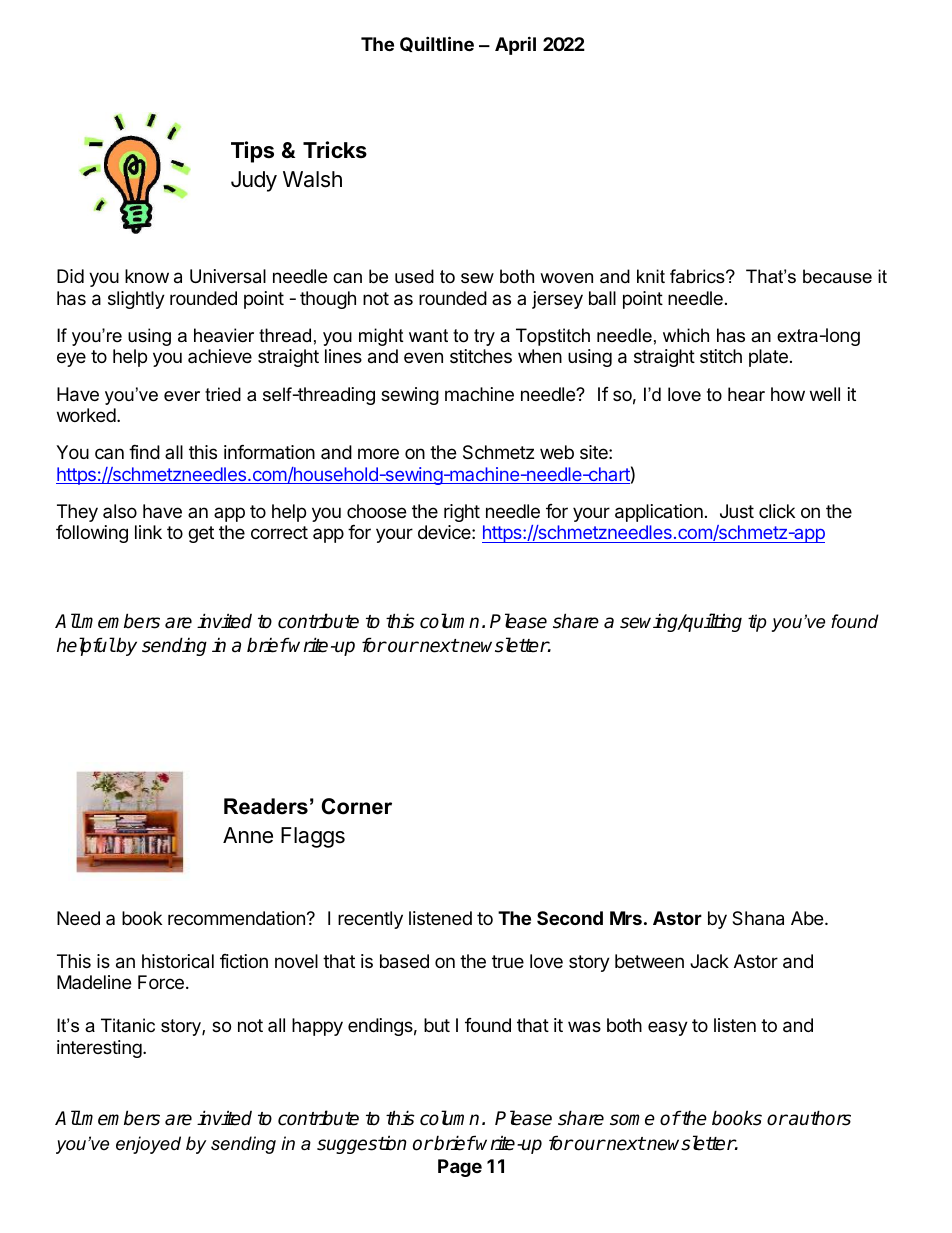  I want to click on Just, so click(737, 511).
